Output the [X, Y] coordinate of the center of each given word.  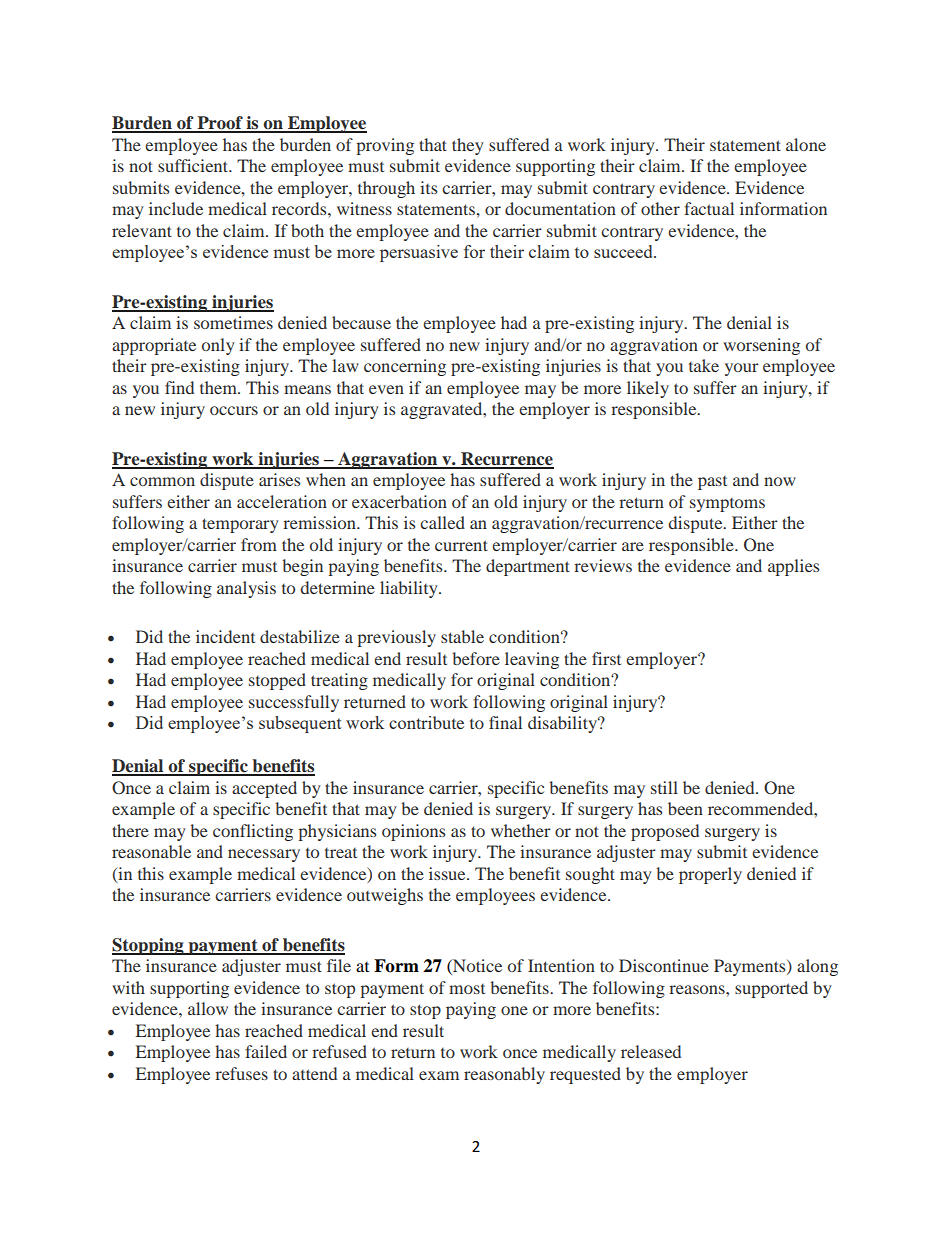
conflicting [253, 832]
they [468, 146]
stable [462, 636]
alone [806, 144]
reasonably [504, 1075]
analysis [246, 589]
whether [521, 830]
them [219, 387]
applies [793, 567]
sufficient [194, 165]
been [685, 808]
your [742, 369]
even [386, 389]
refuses [241, 1073]
